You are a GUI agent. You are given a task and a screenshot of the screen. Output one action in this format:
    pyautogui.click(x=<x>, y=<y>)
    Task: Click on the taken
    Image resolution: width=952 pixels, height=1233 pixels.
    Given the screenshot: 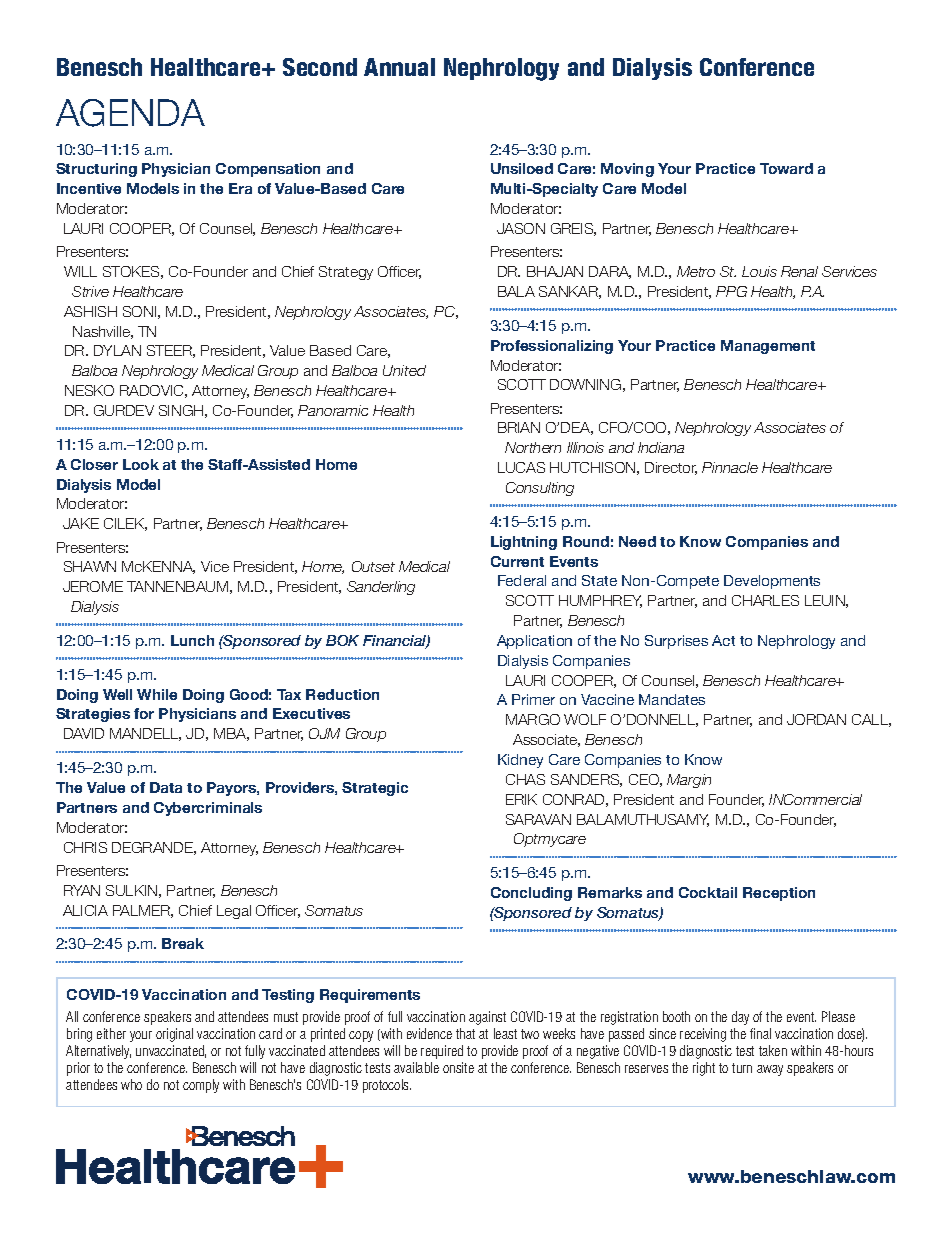 What is the action you would take?
    pyautogui.click(x=773, y=1050)
